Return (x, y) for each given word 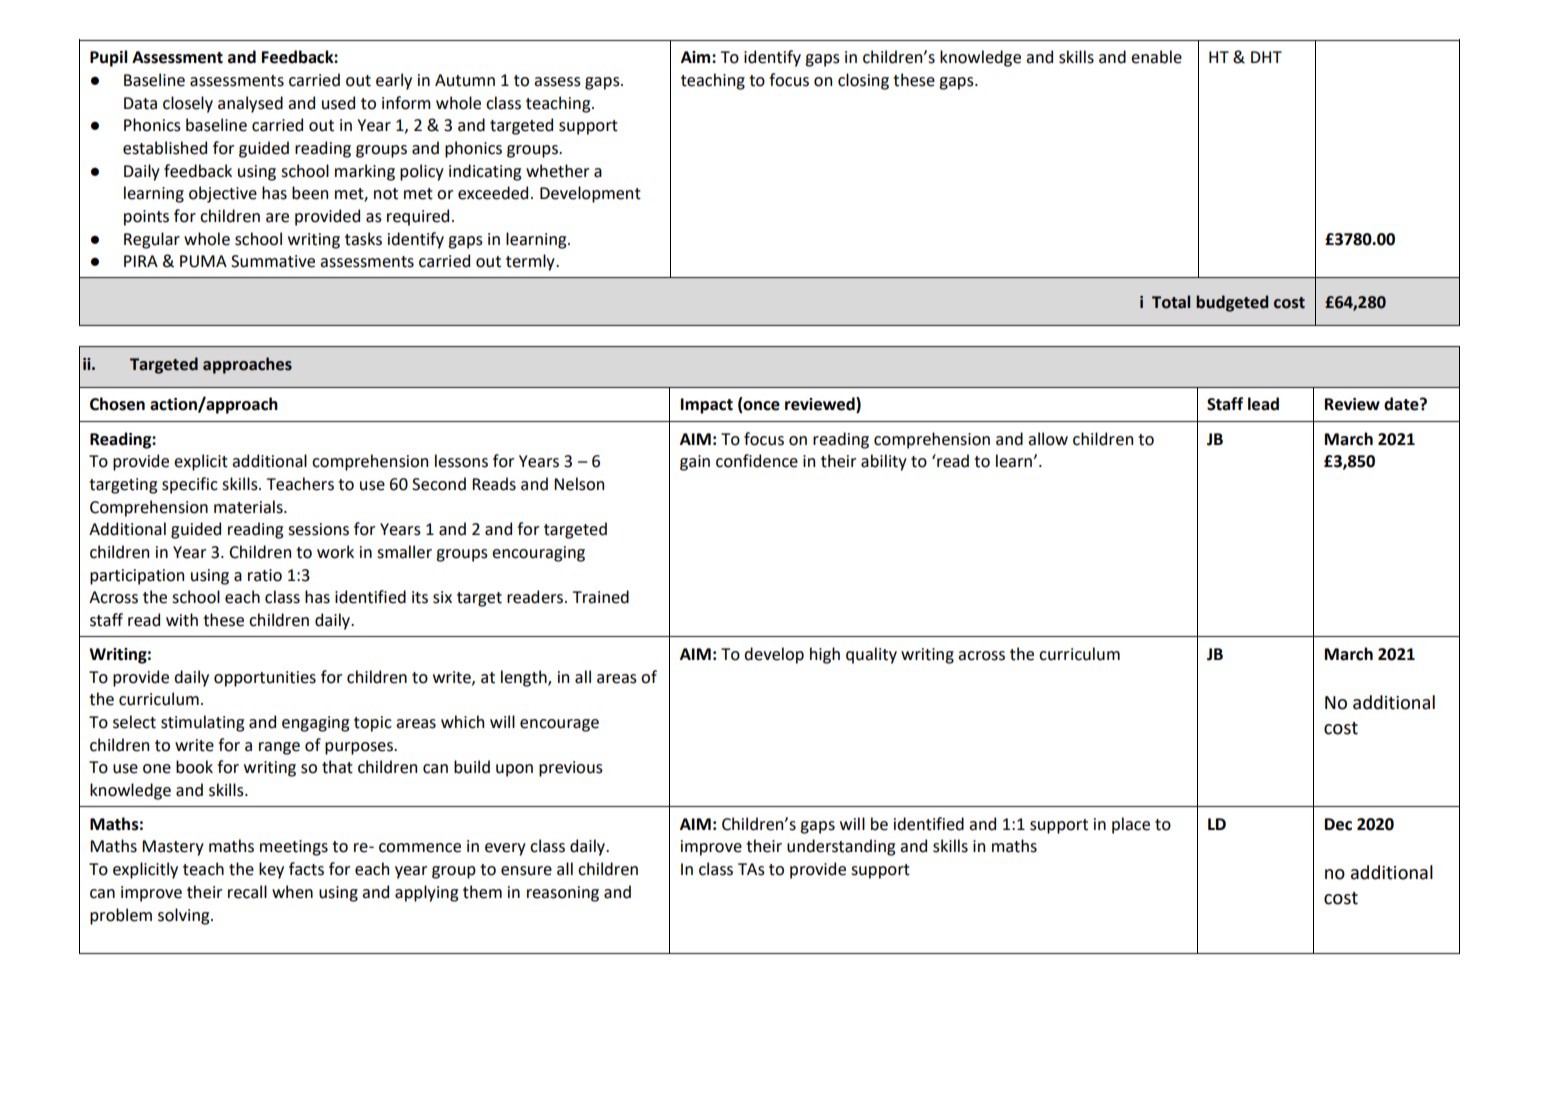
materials (249, 507)
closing (863, 81)
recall (247, 892)
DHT (1266, 57)
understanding (841, 847)
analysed (250, 104)
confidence (757, 461)
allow (1048, 439)
